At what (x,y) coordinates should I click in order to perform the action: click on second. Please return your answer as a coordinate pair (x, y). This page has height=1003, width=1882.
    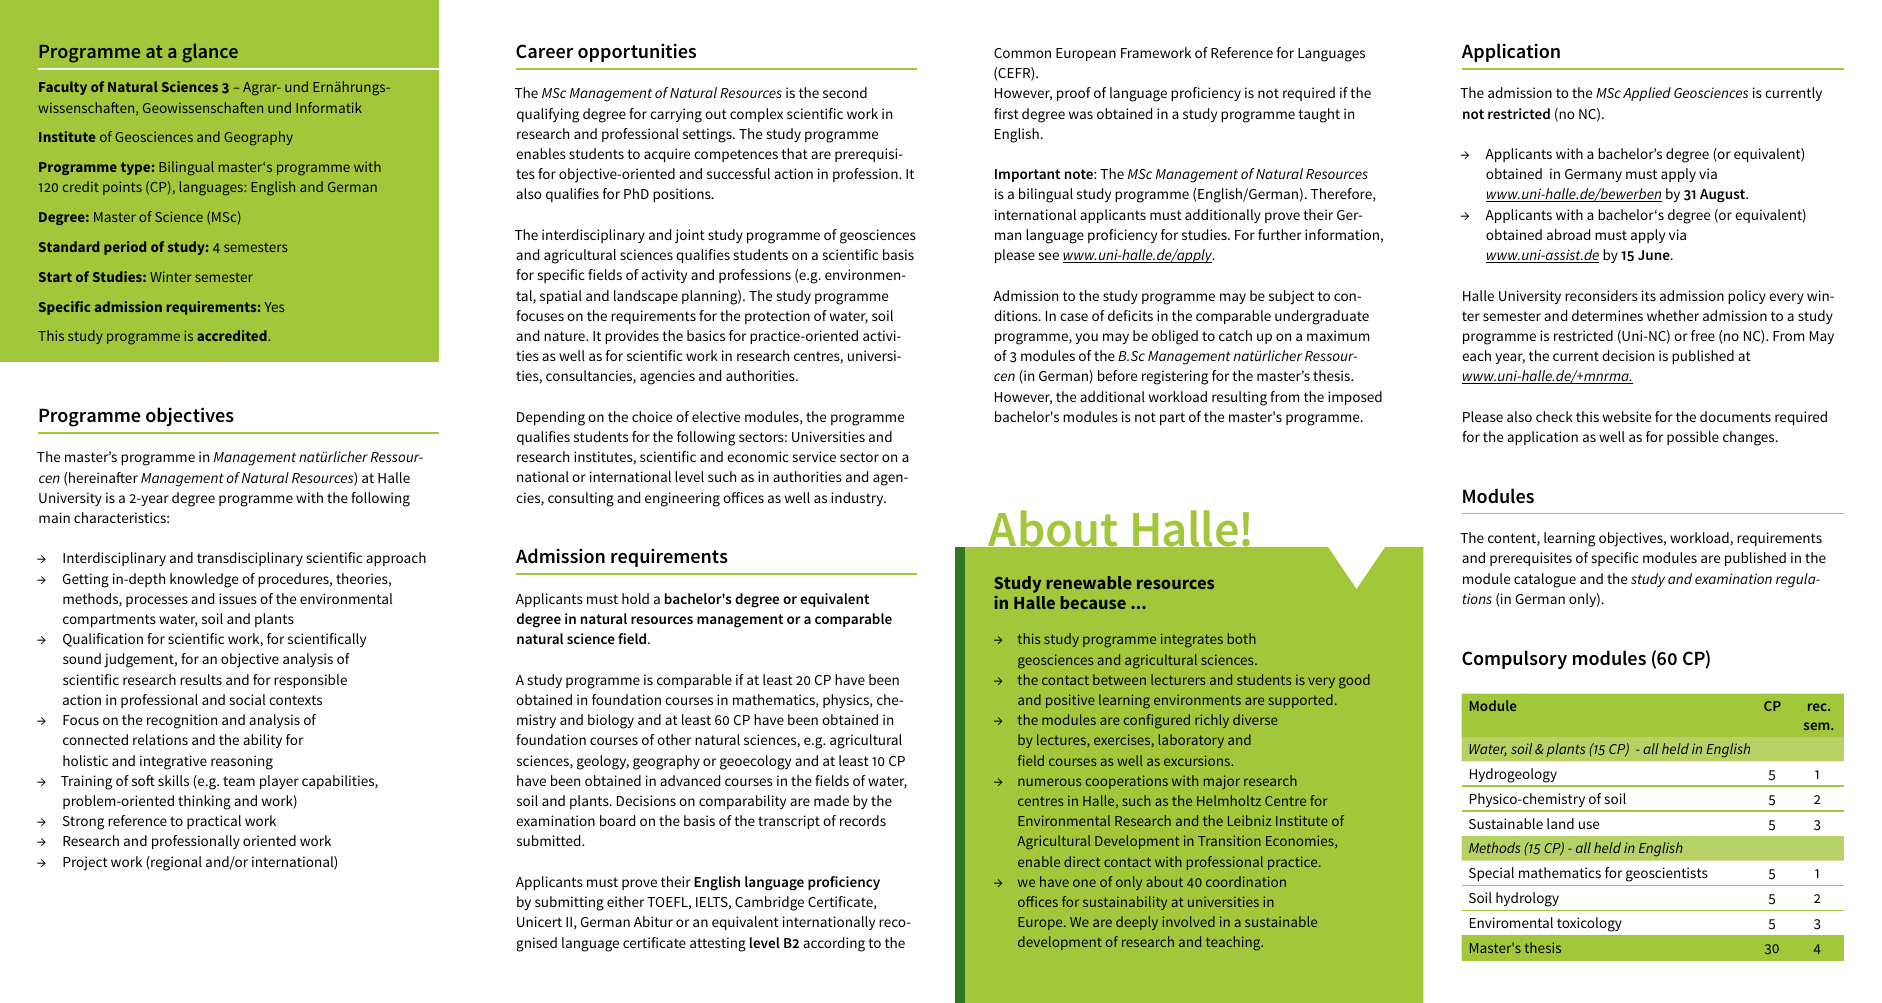
    Looking at the image, I should click on (845, 92).
